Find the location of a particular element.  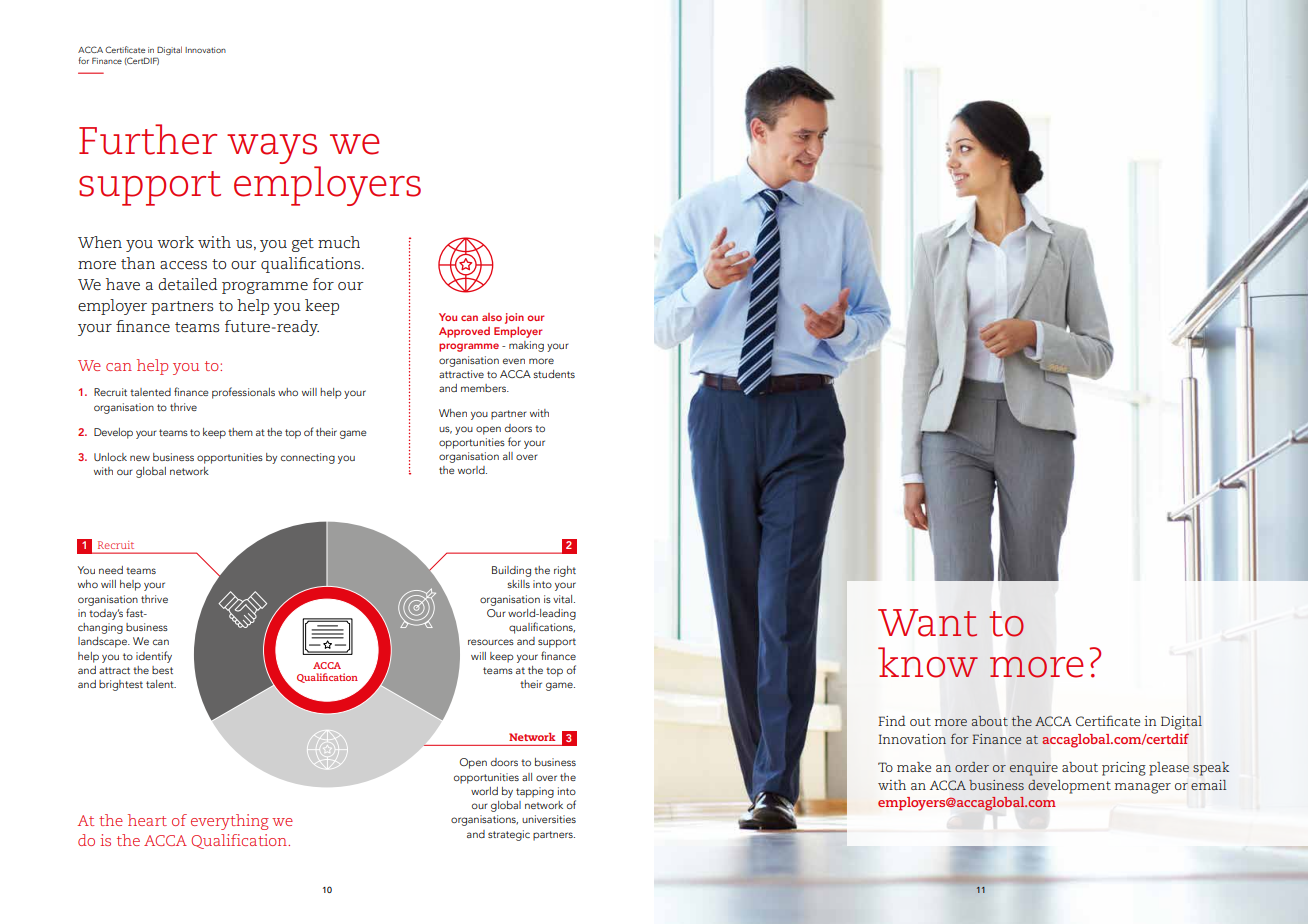

know is located at coordinates (928, 662).
